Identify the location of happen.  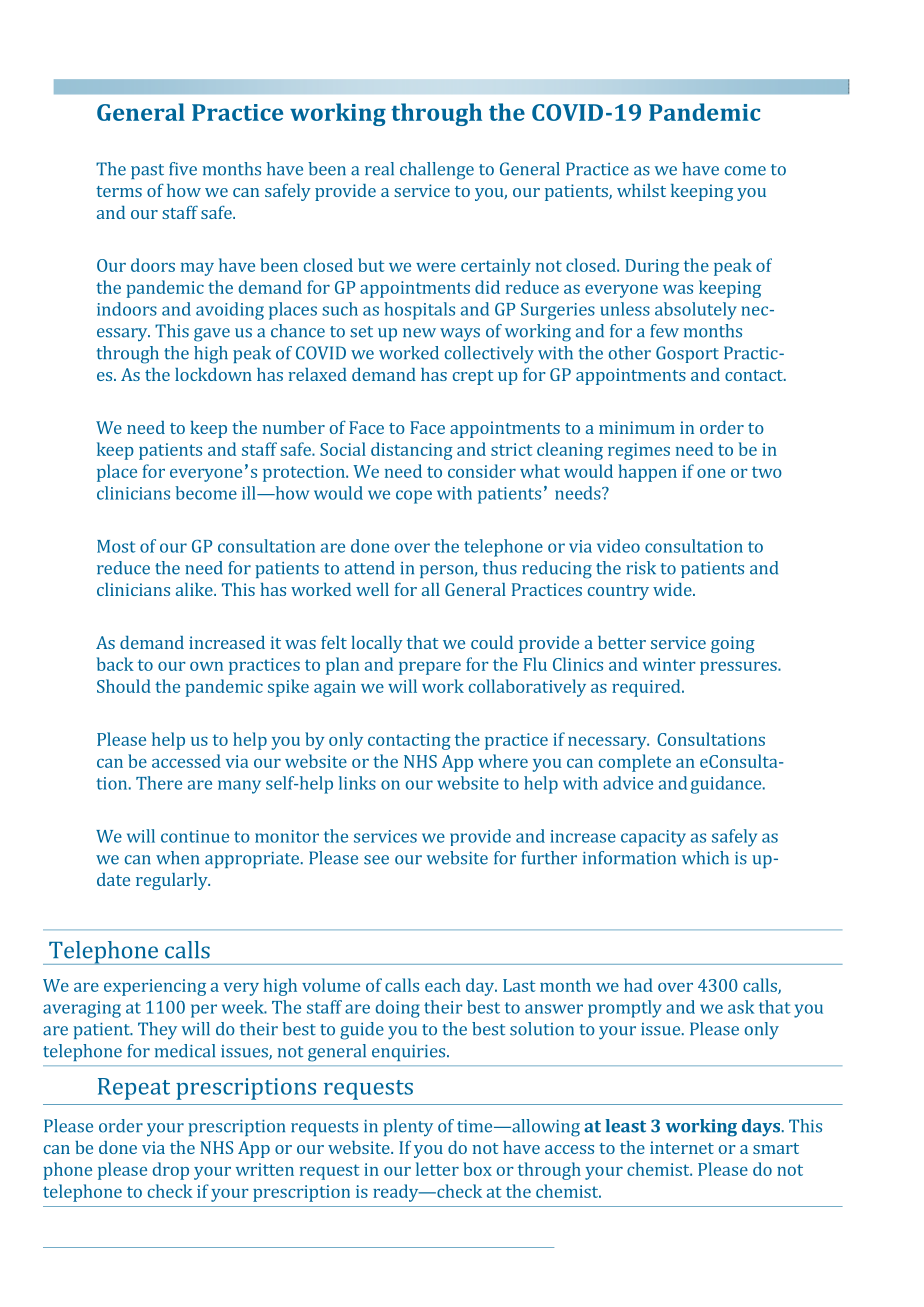
(647, 473).
